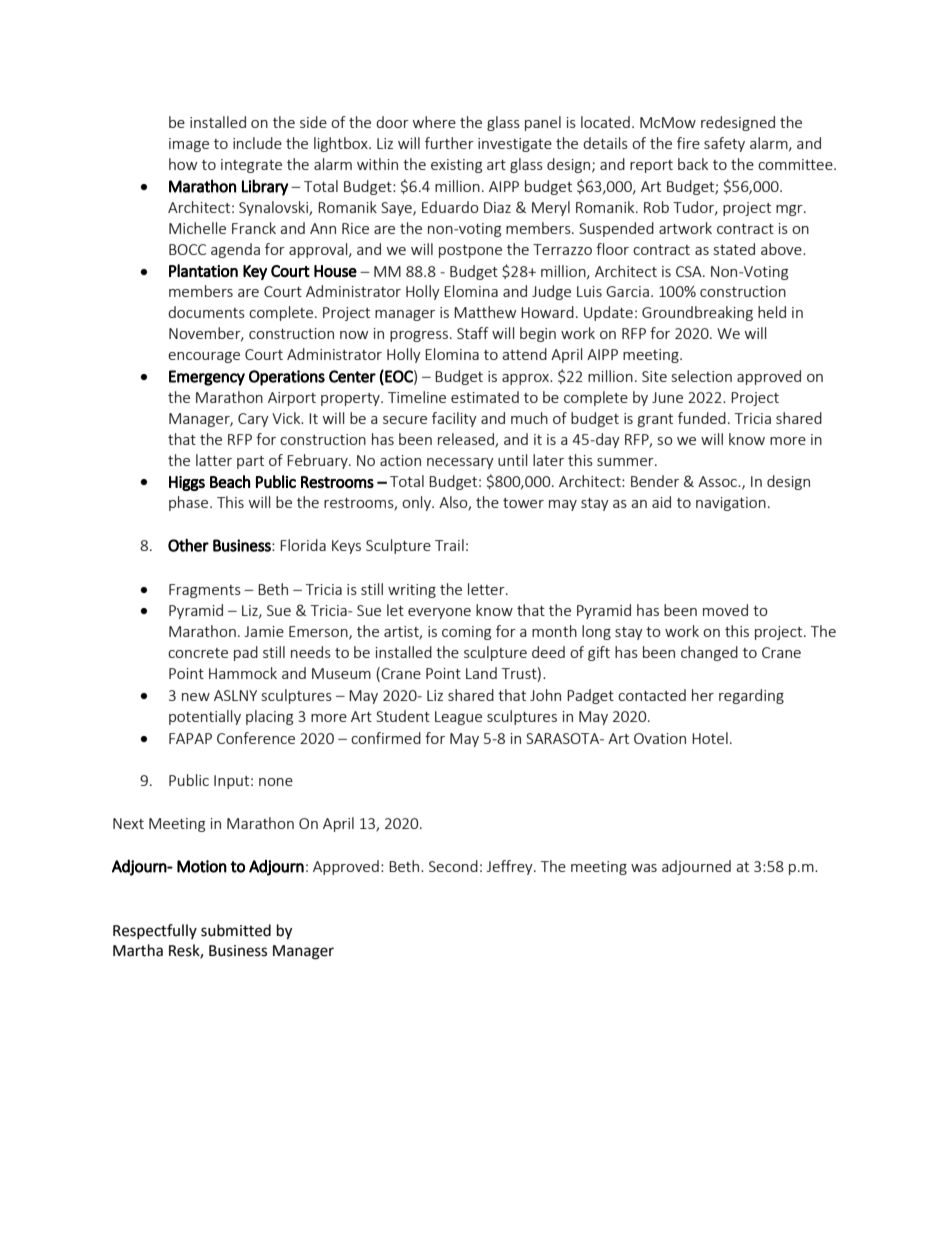 The image size is (952, 1233). Describe the element at coordinates (236, 930) in the page. I see `submitted` at that location.
